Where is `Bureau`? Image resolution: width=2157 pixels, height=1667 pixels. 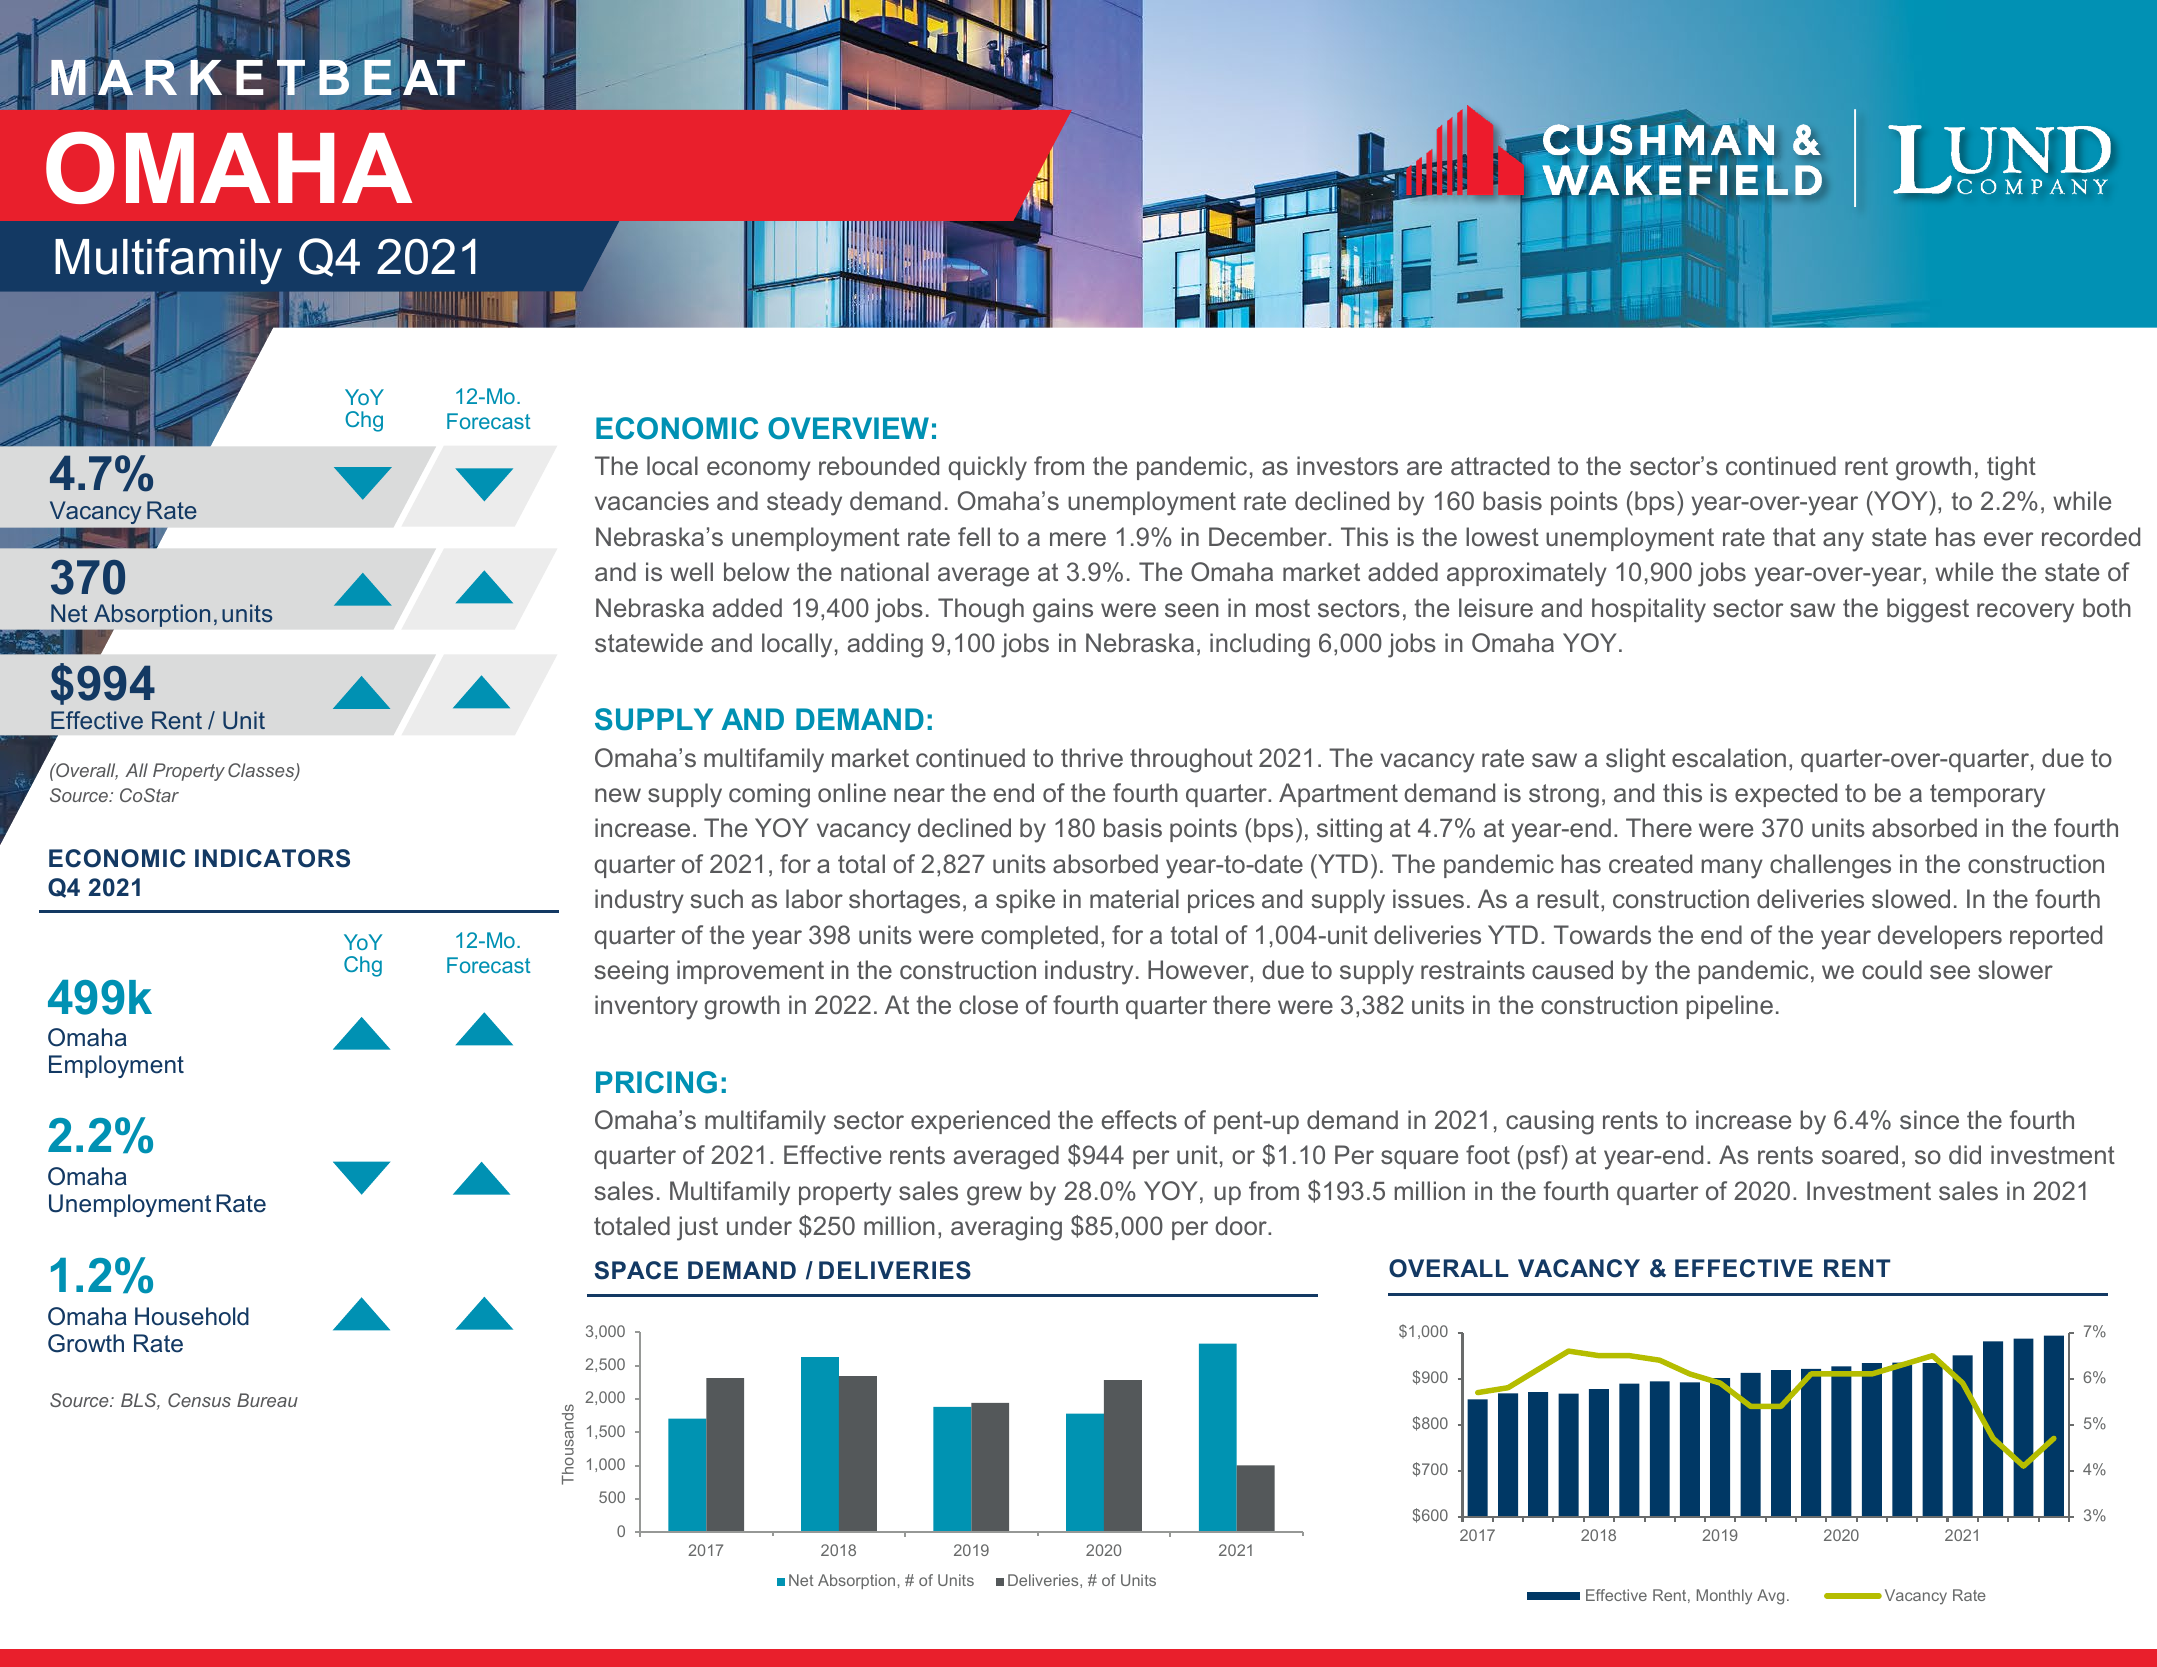
Bureau is located at coordinates (267, 1400).
